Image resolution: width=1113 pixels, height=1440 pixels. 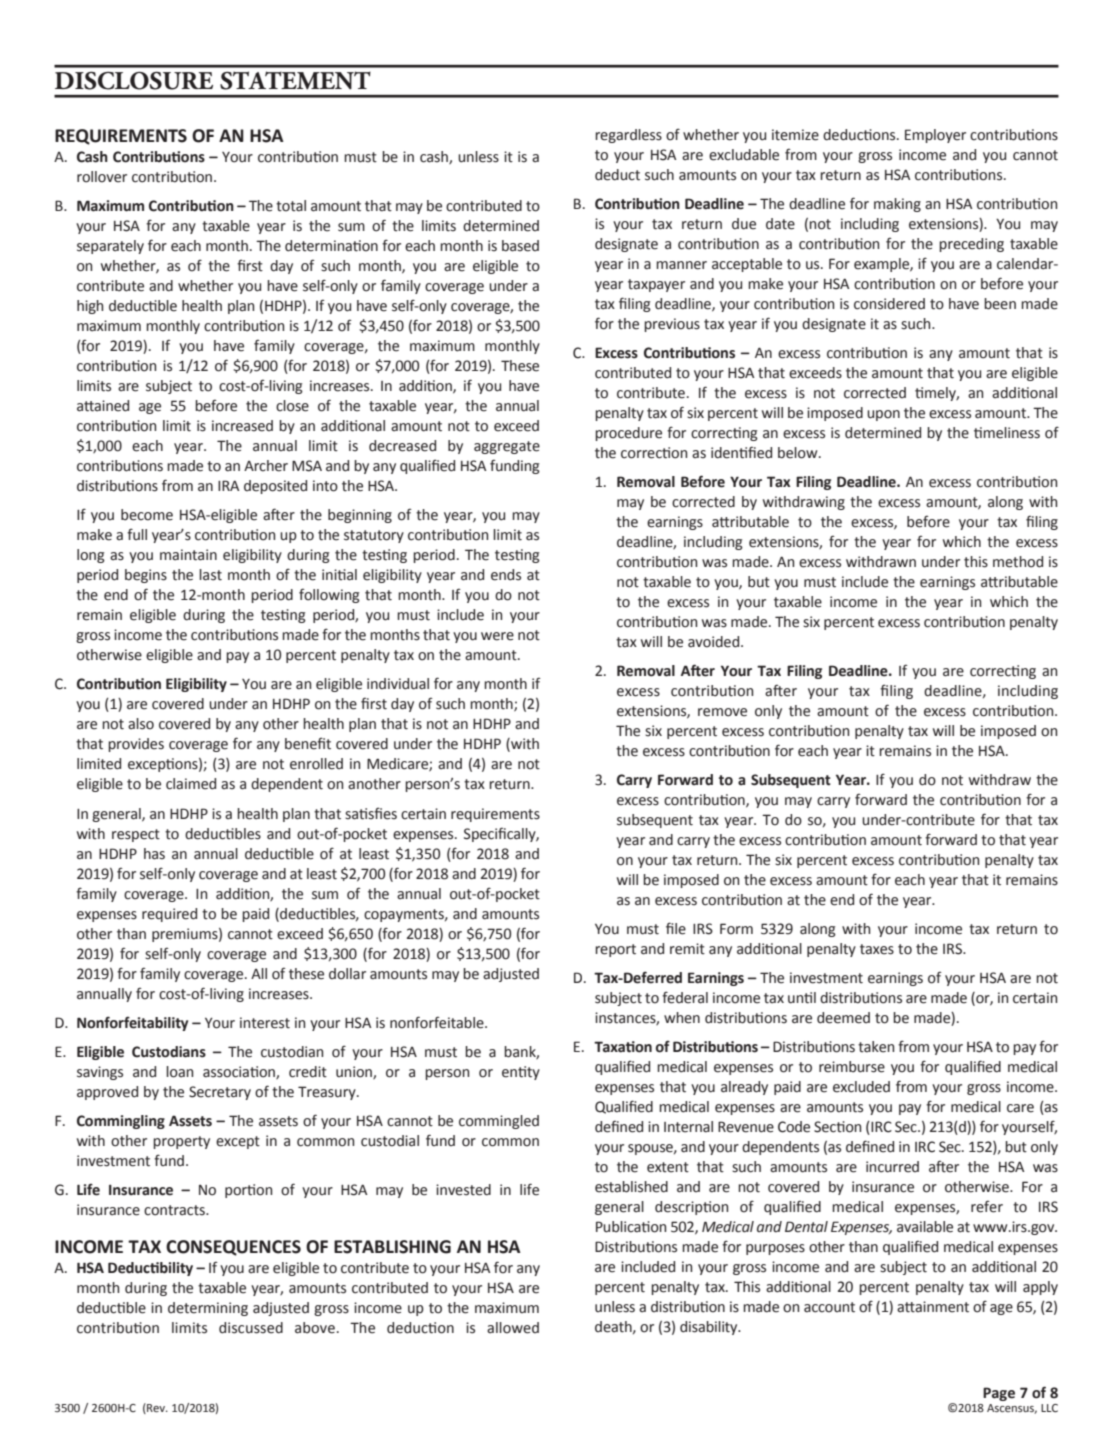 I want to click on maintain, so click(x=188, y=555).
